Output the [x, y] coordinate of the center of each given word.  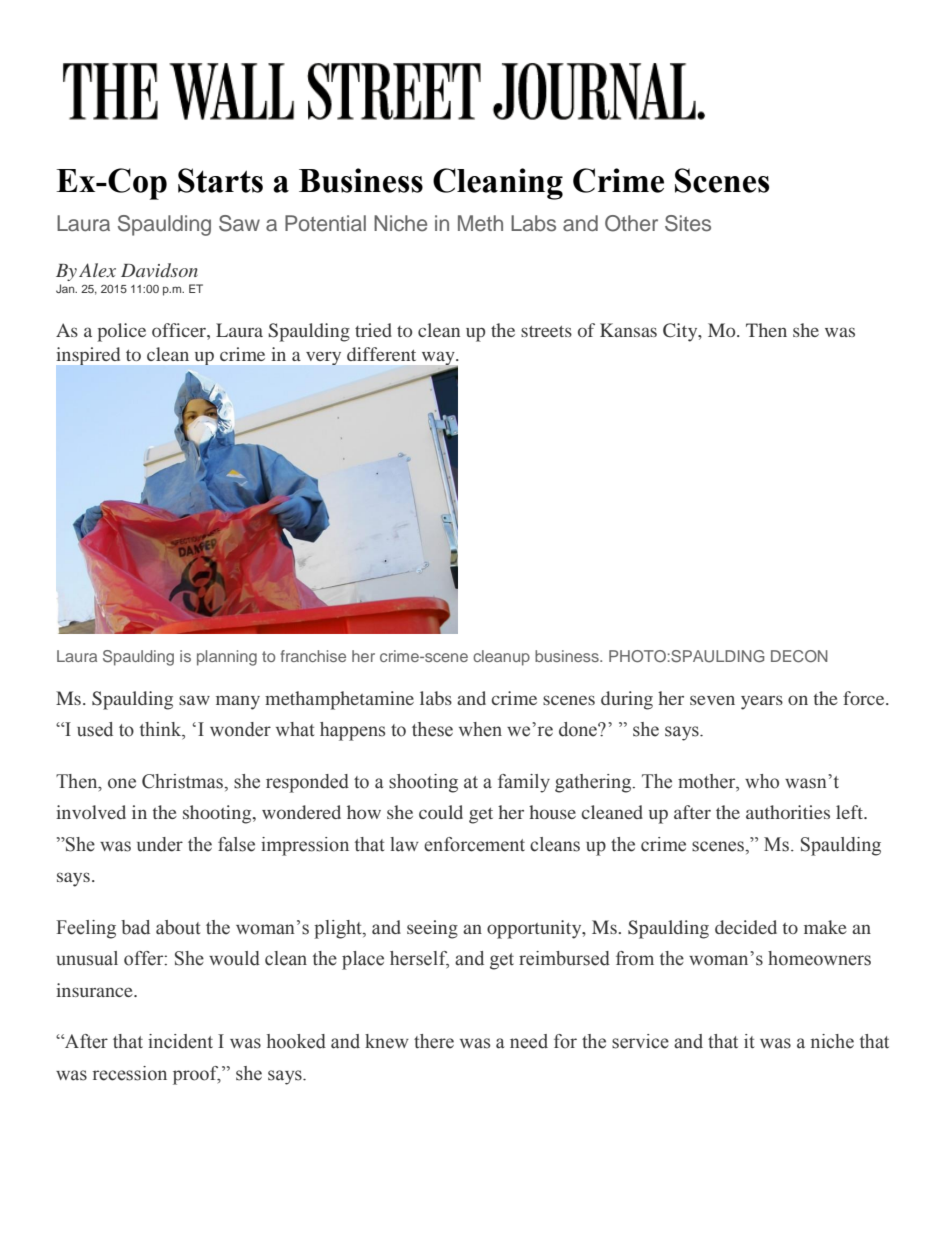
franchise [313, 656]
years [762, 702]
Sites [688, 223]
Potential [325, 223]
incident [180, 1041]
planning [227, 658]
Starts [220, 180]
